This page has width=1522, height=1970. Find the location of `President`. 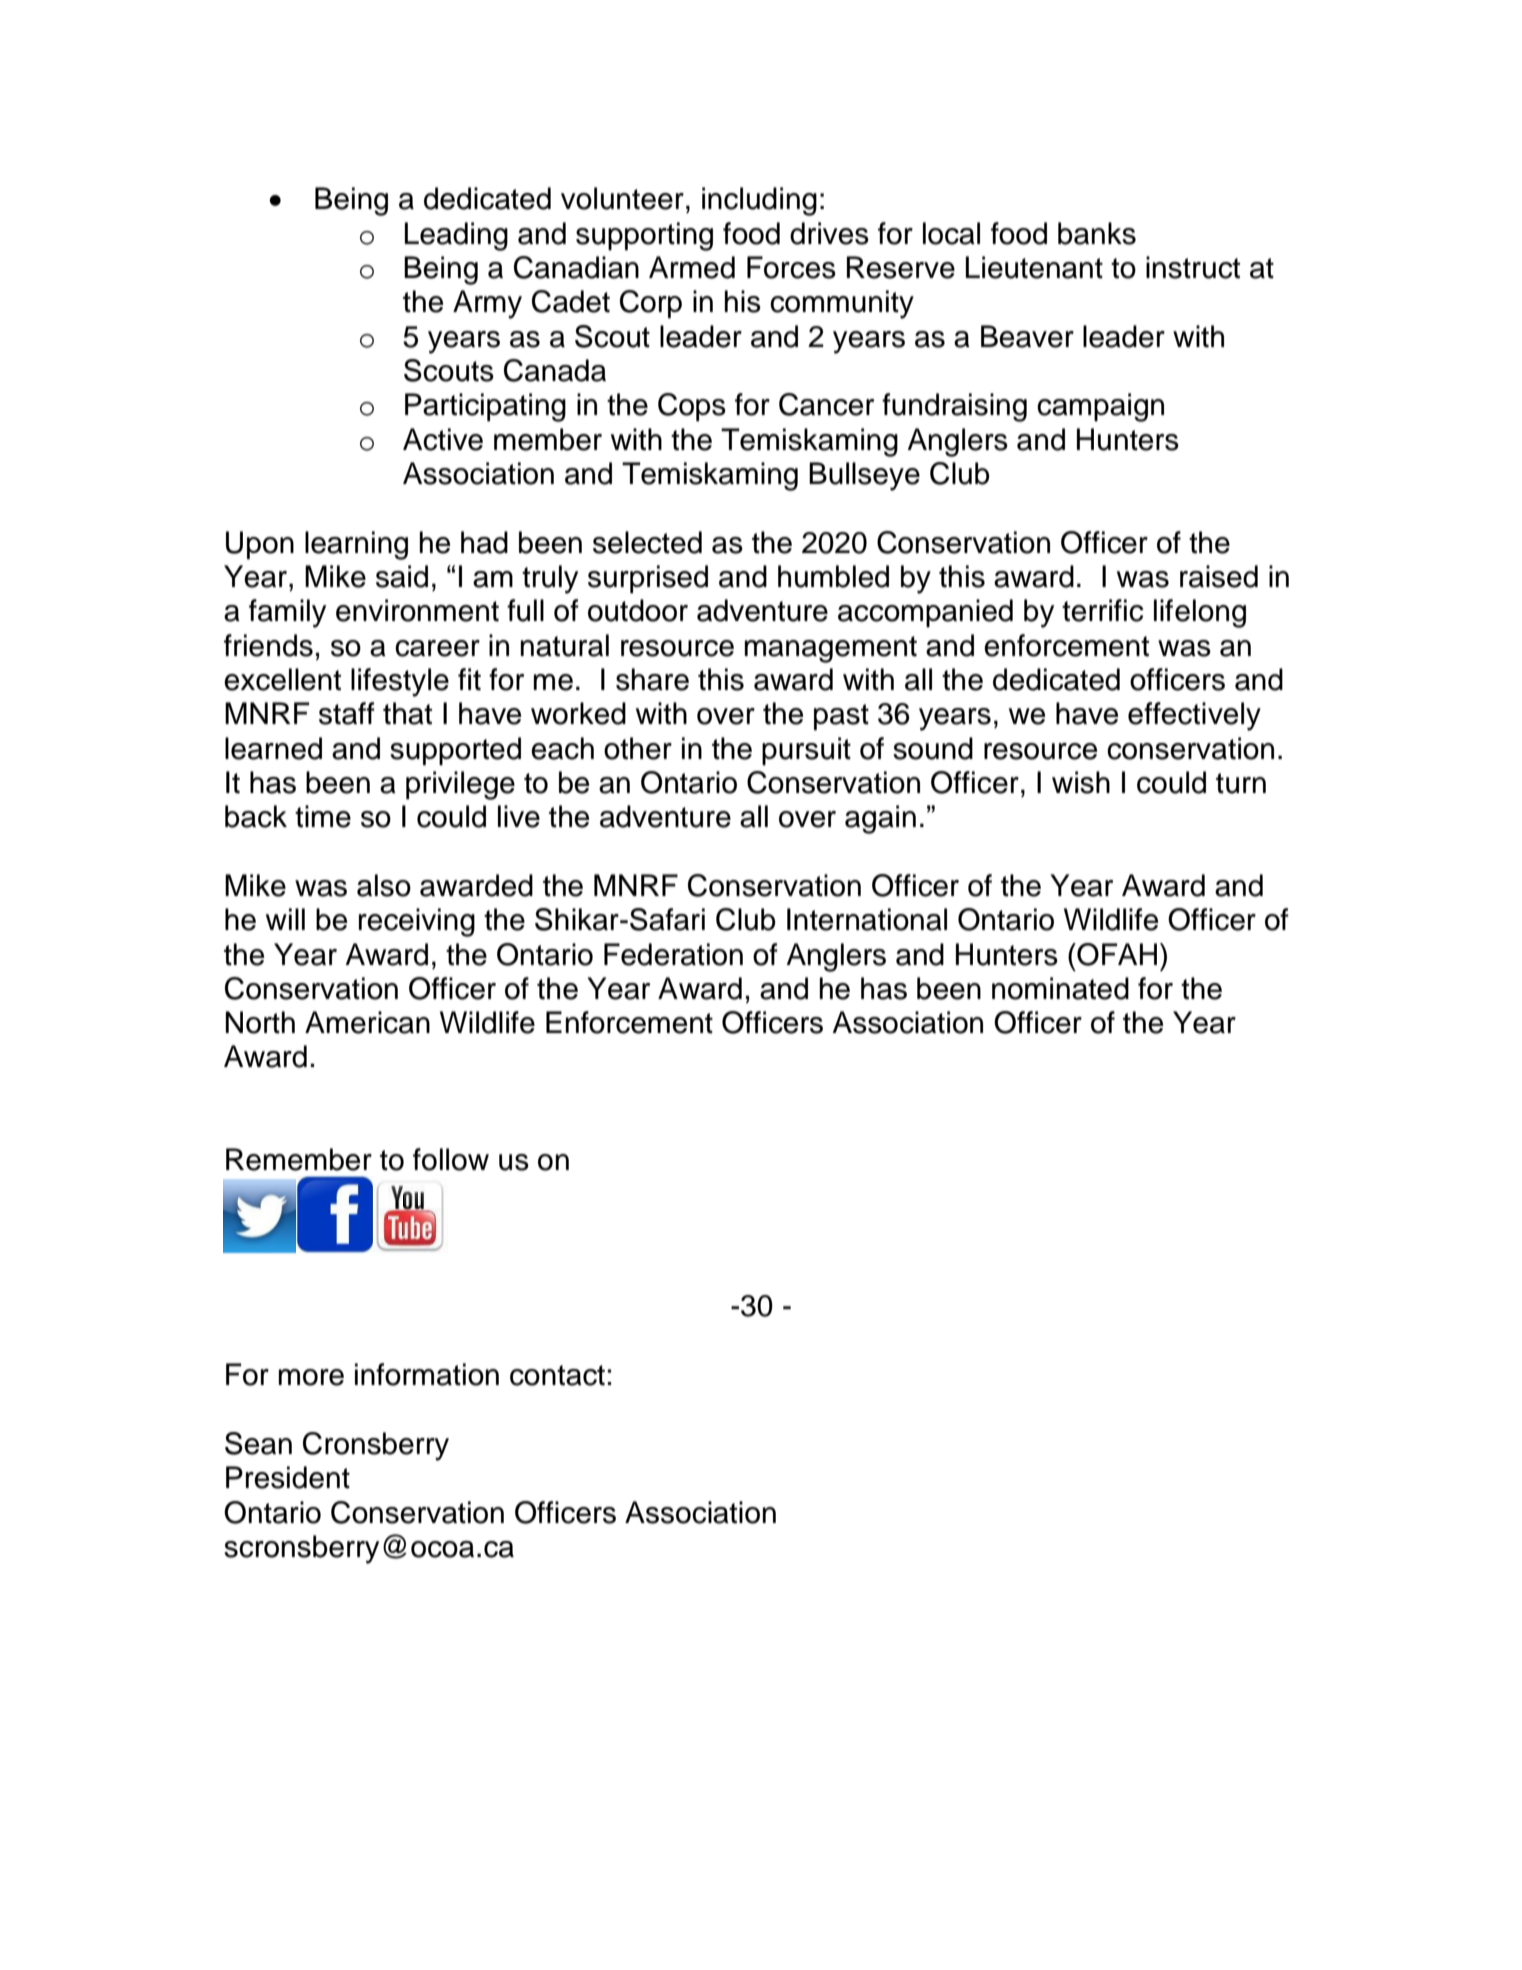

President is located at coordinates (288, 1477).
